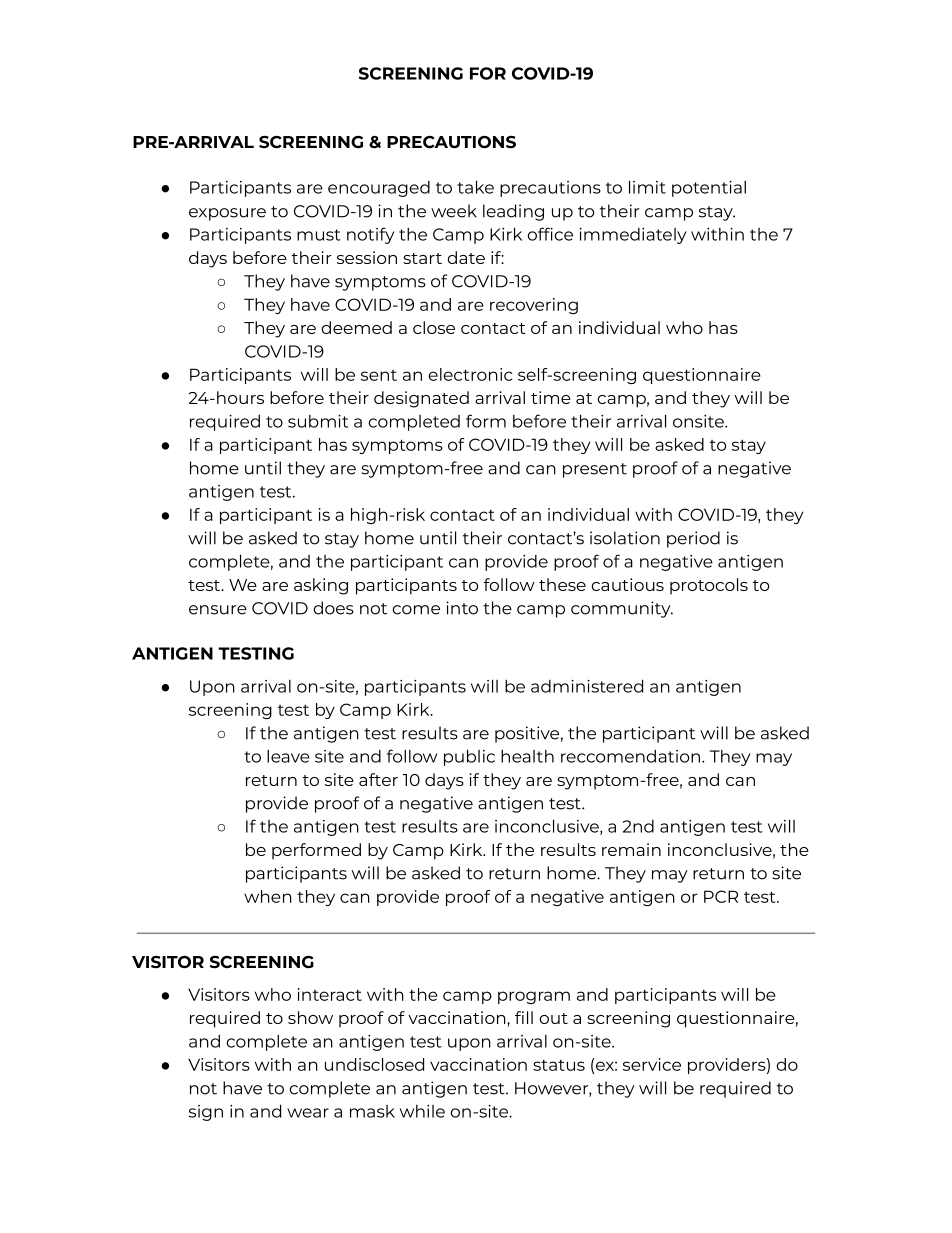  I want to click on into, so click(462, 608).
